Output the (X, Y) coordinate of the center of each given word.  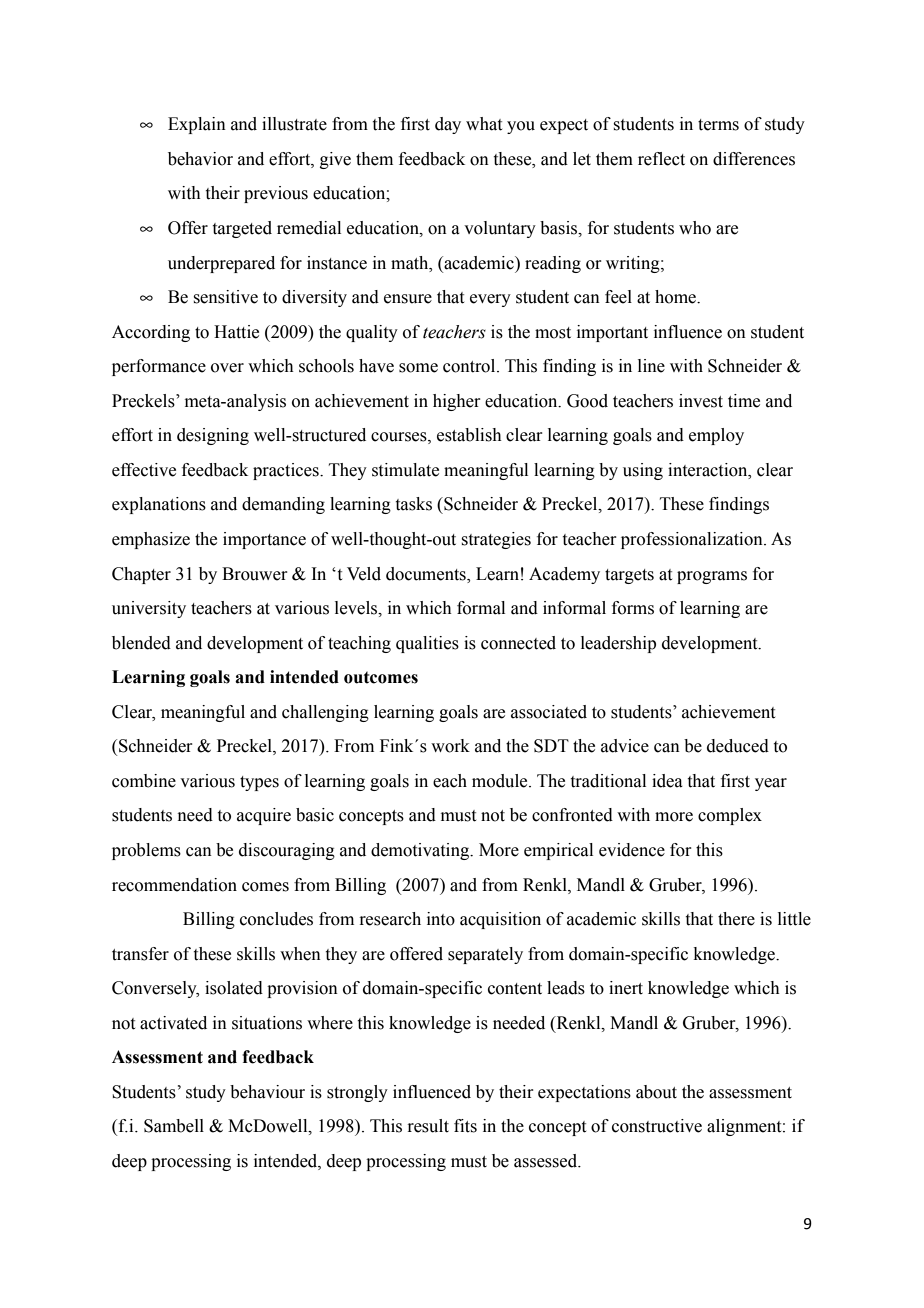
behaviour (267, 1092)
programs (712, 577)
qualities (427, 644)
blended (141, 643)
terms (718, 125)
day (448, 125)
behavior (200, 159)
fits (465, 1126)
